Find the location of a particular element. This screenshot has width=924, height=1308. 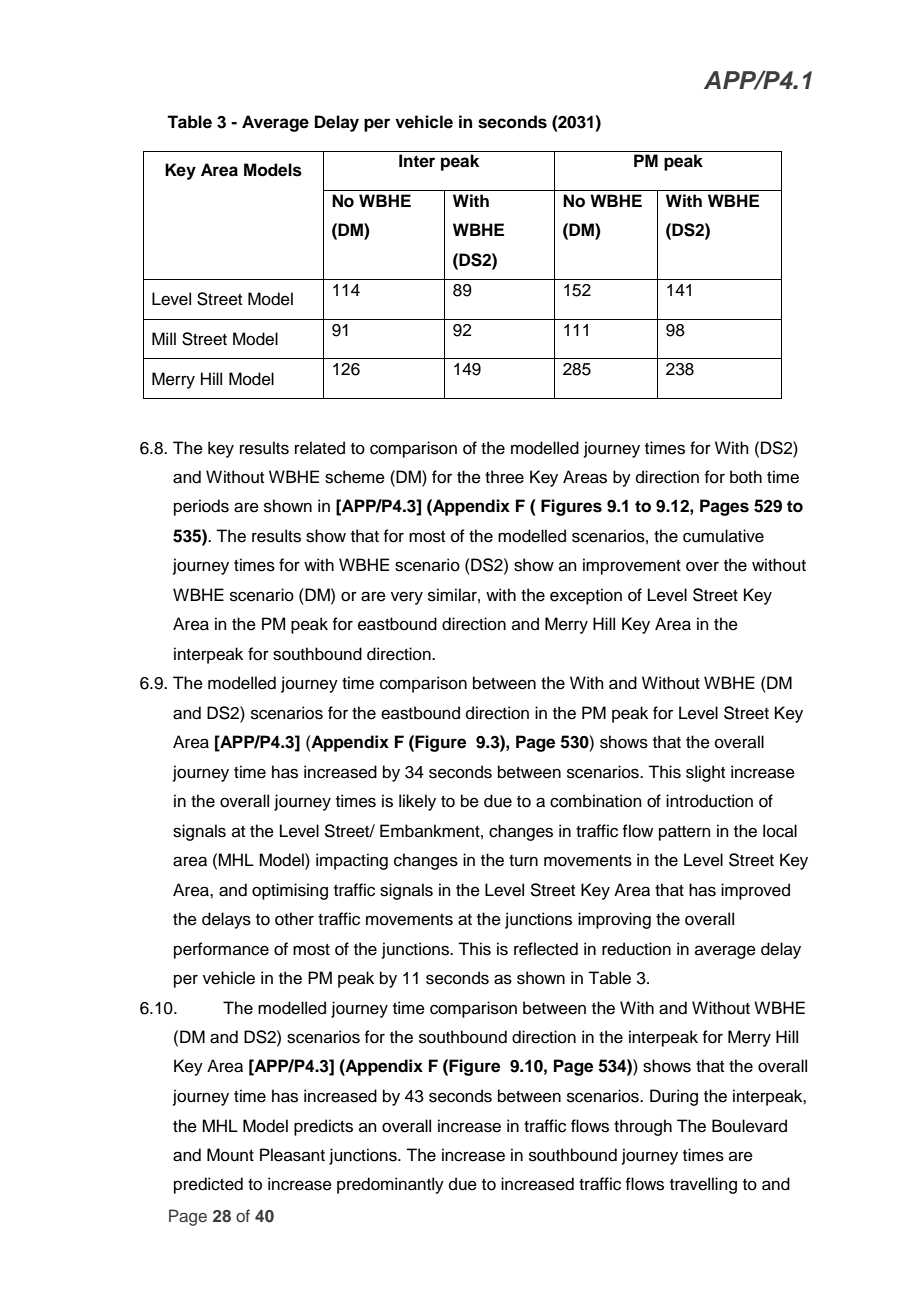

likely is located at coordinates (417, 802).
